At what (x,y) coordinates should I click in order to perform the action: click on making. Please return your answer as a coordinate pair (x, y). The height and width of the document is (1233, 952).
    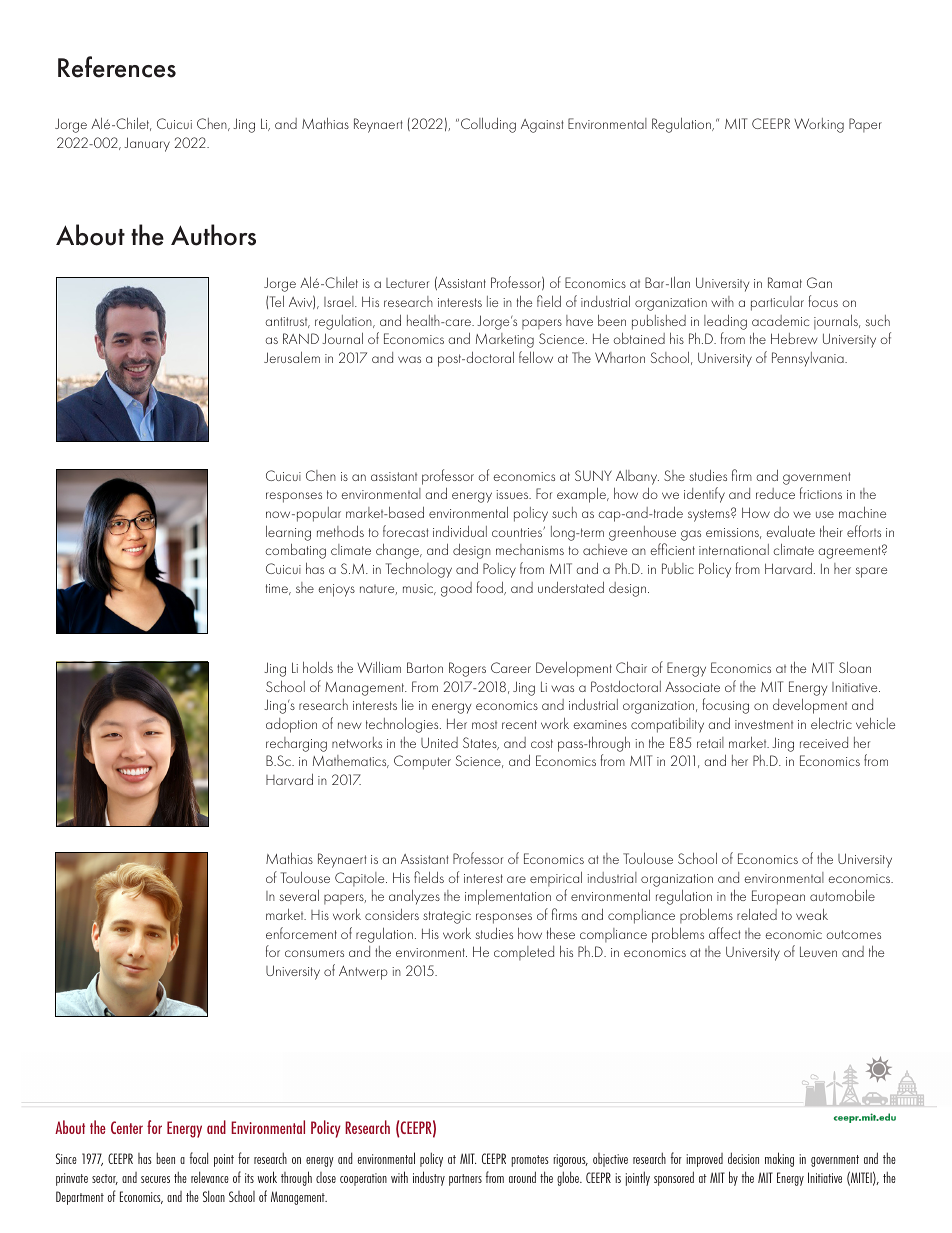
    Looking at the image, I should click on (779, 1159).
